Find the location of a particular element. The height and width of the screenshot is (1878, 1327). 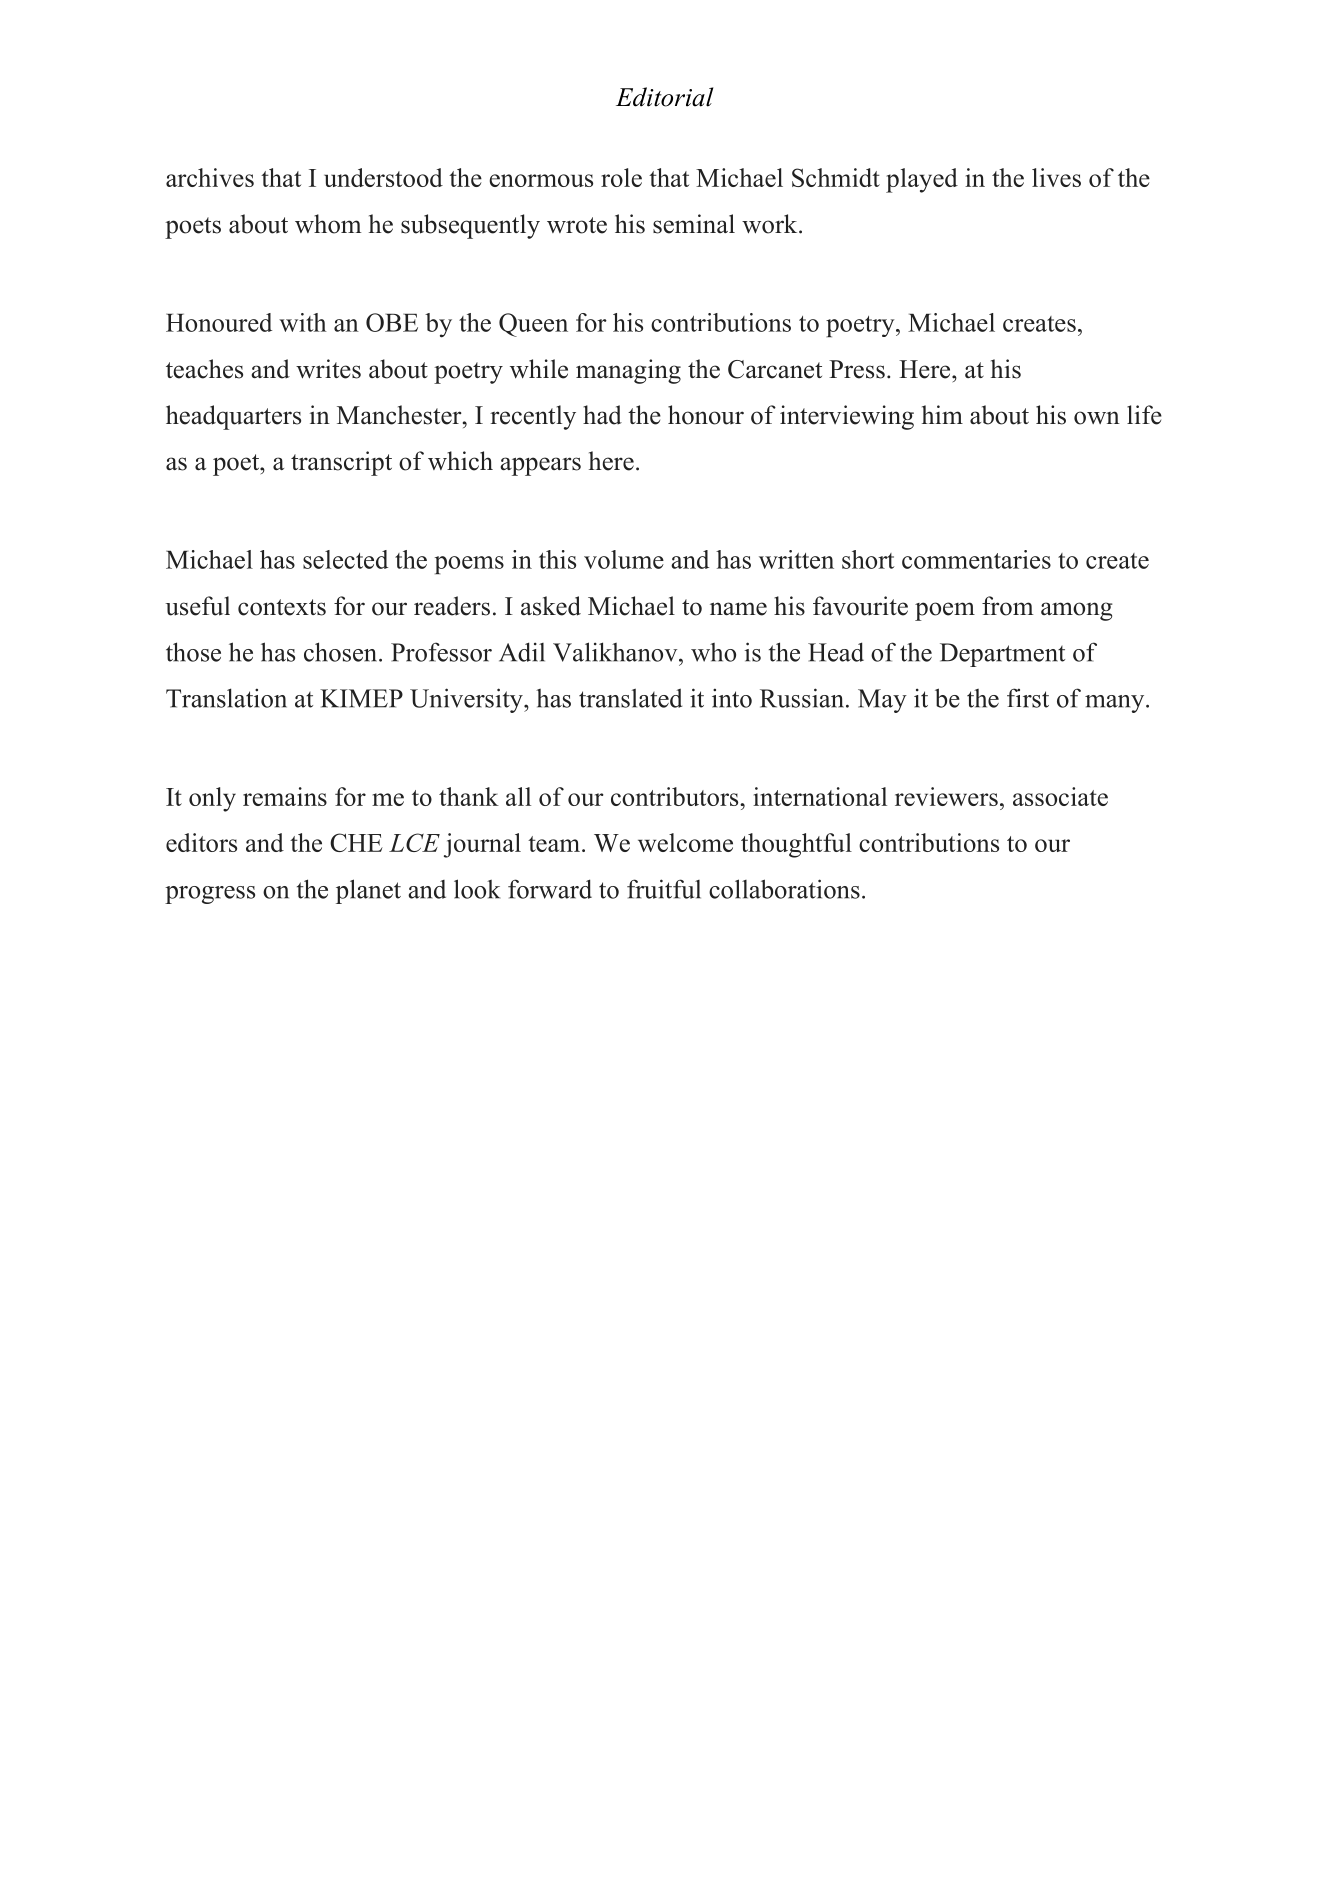

understood is located at coordinates (383, 177).
